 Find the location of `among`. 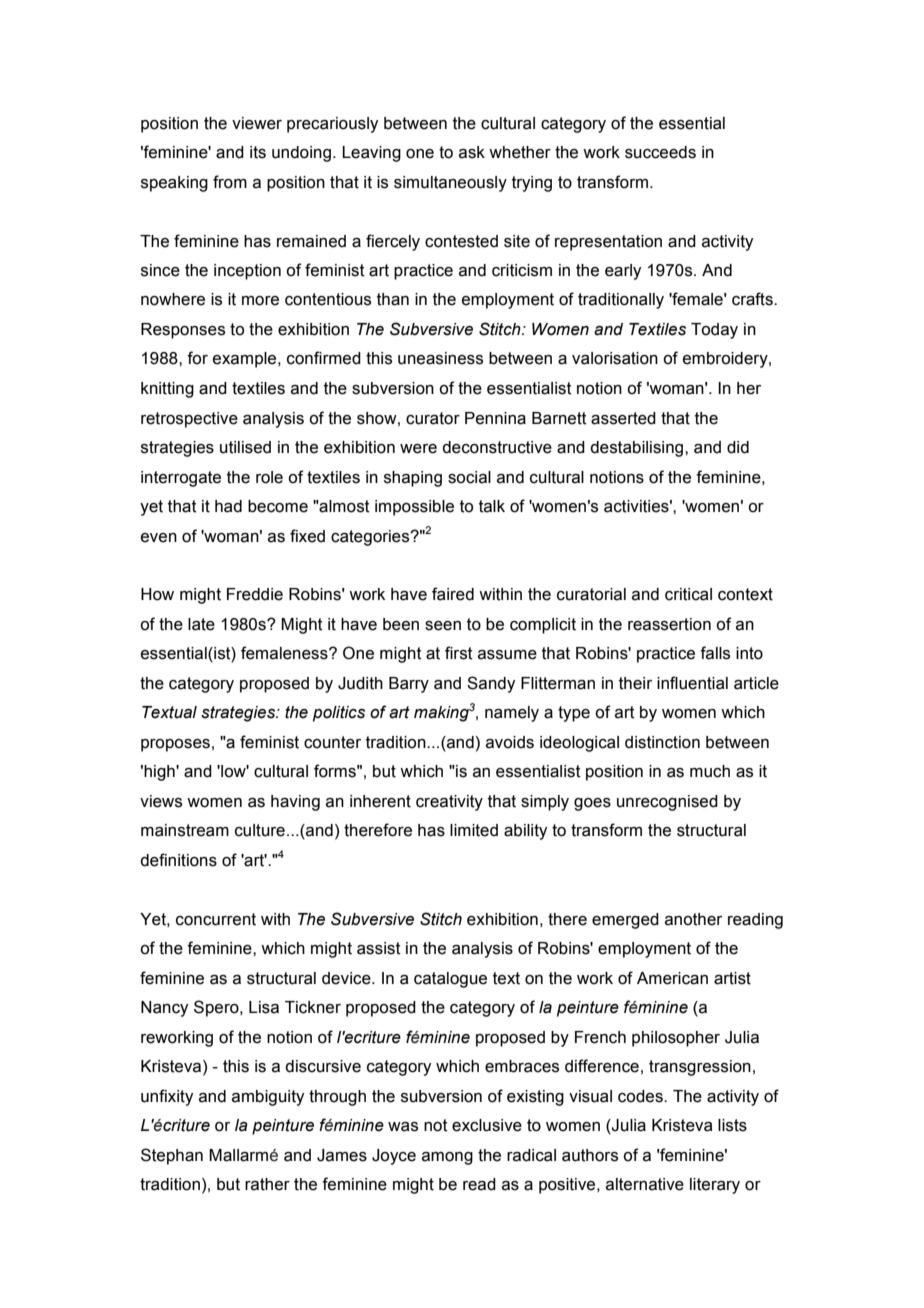

among is located at coordinates (447, 1158).
